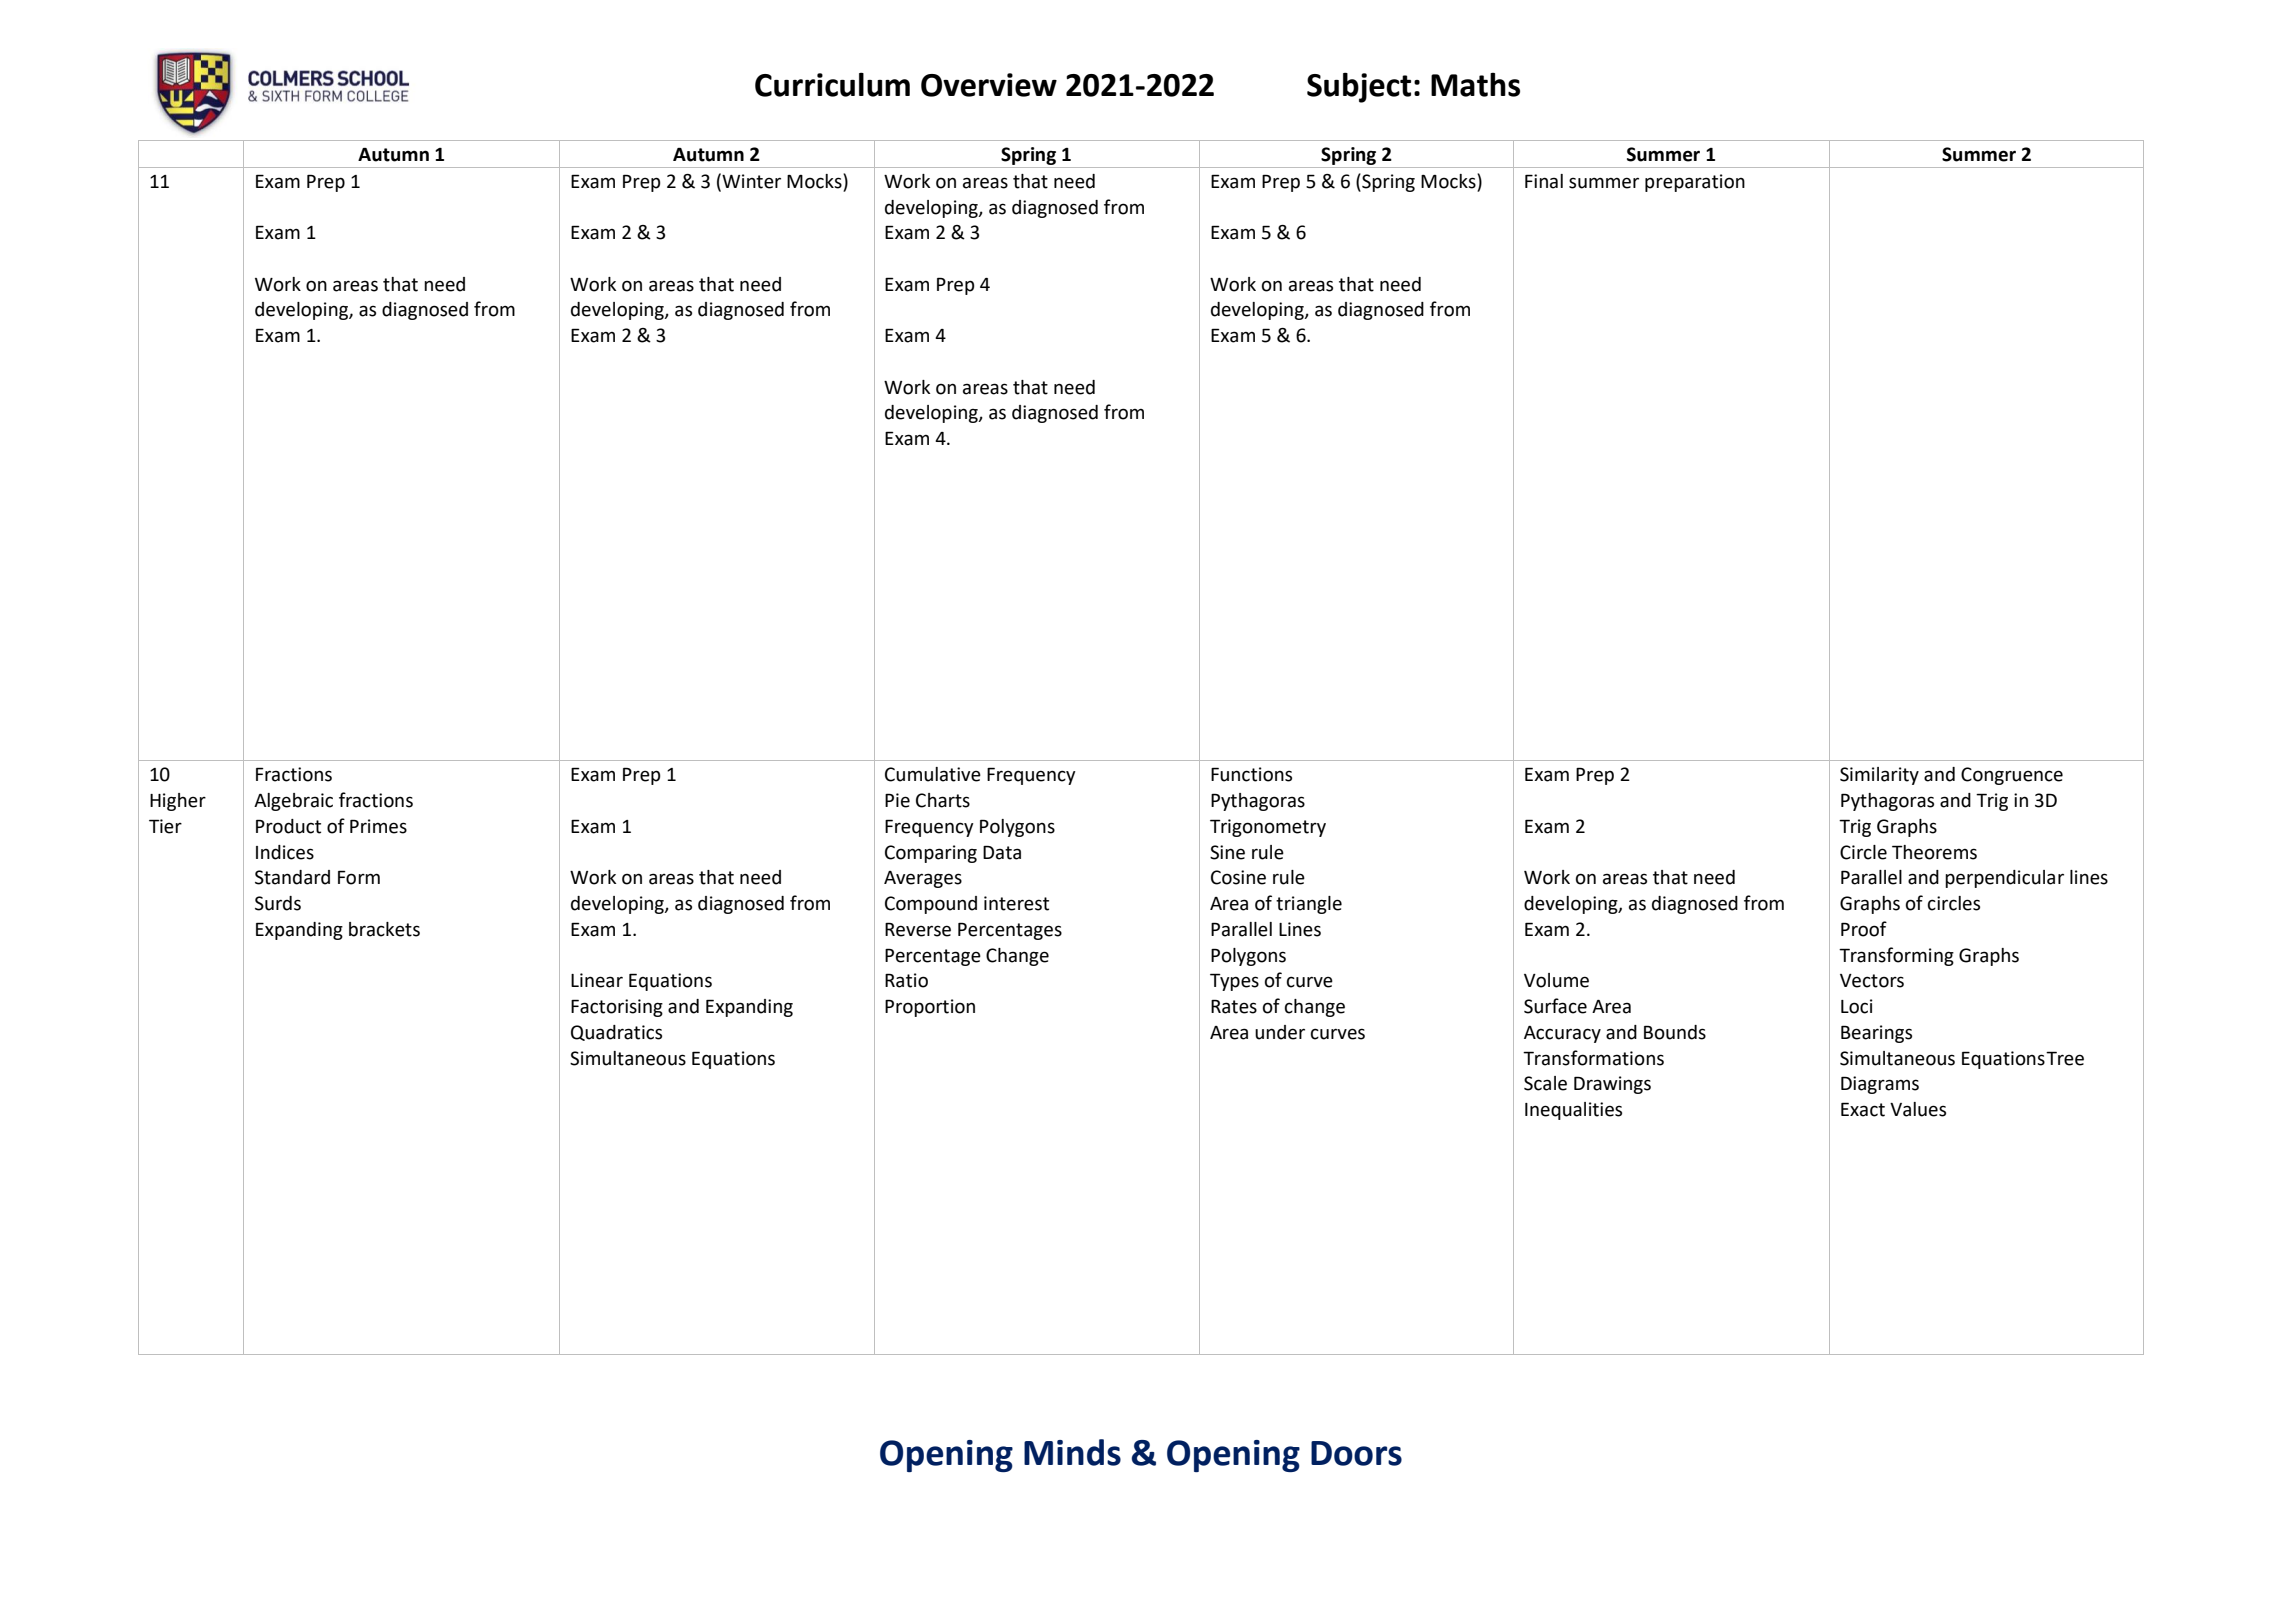  Describe the element at coordinates (1544, 181) in the document. I see `Final` at that location.
